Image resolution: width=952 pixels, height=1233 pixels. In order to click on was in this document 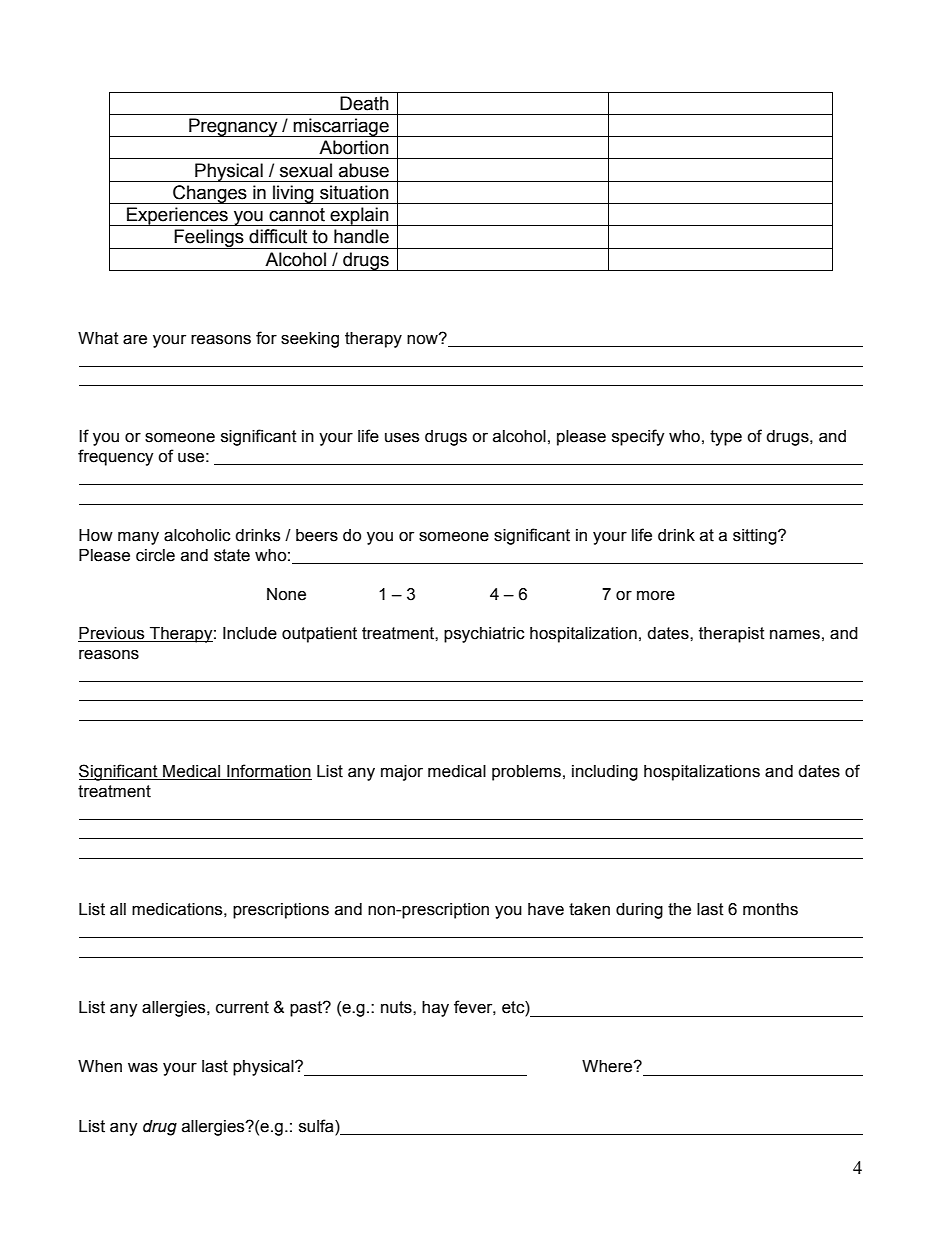, I will do `click(143, 1068)`.
